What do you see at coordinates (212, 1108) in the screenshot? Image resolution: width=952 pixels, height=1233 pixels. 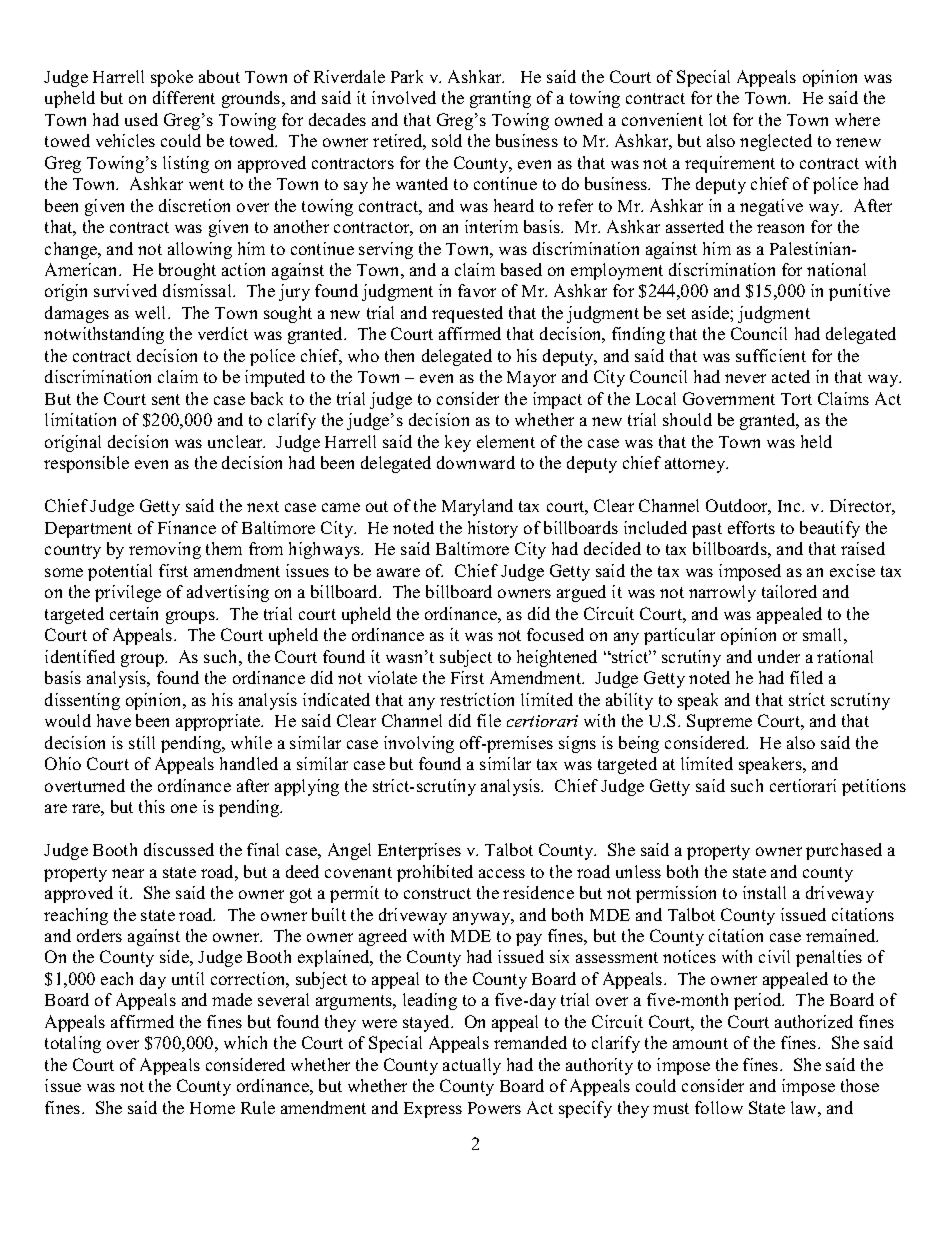 I see `Home` at bounding box center [212, 1108].
